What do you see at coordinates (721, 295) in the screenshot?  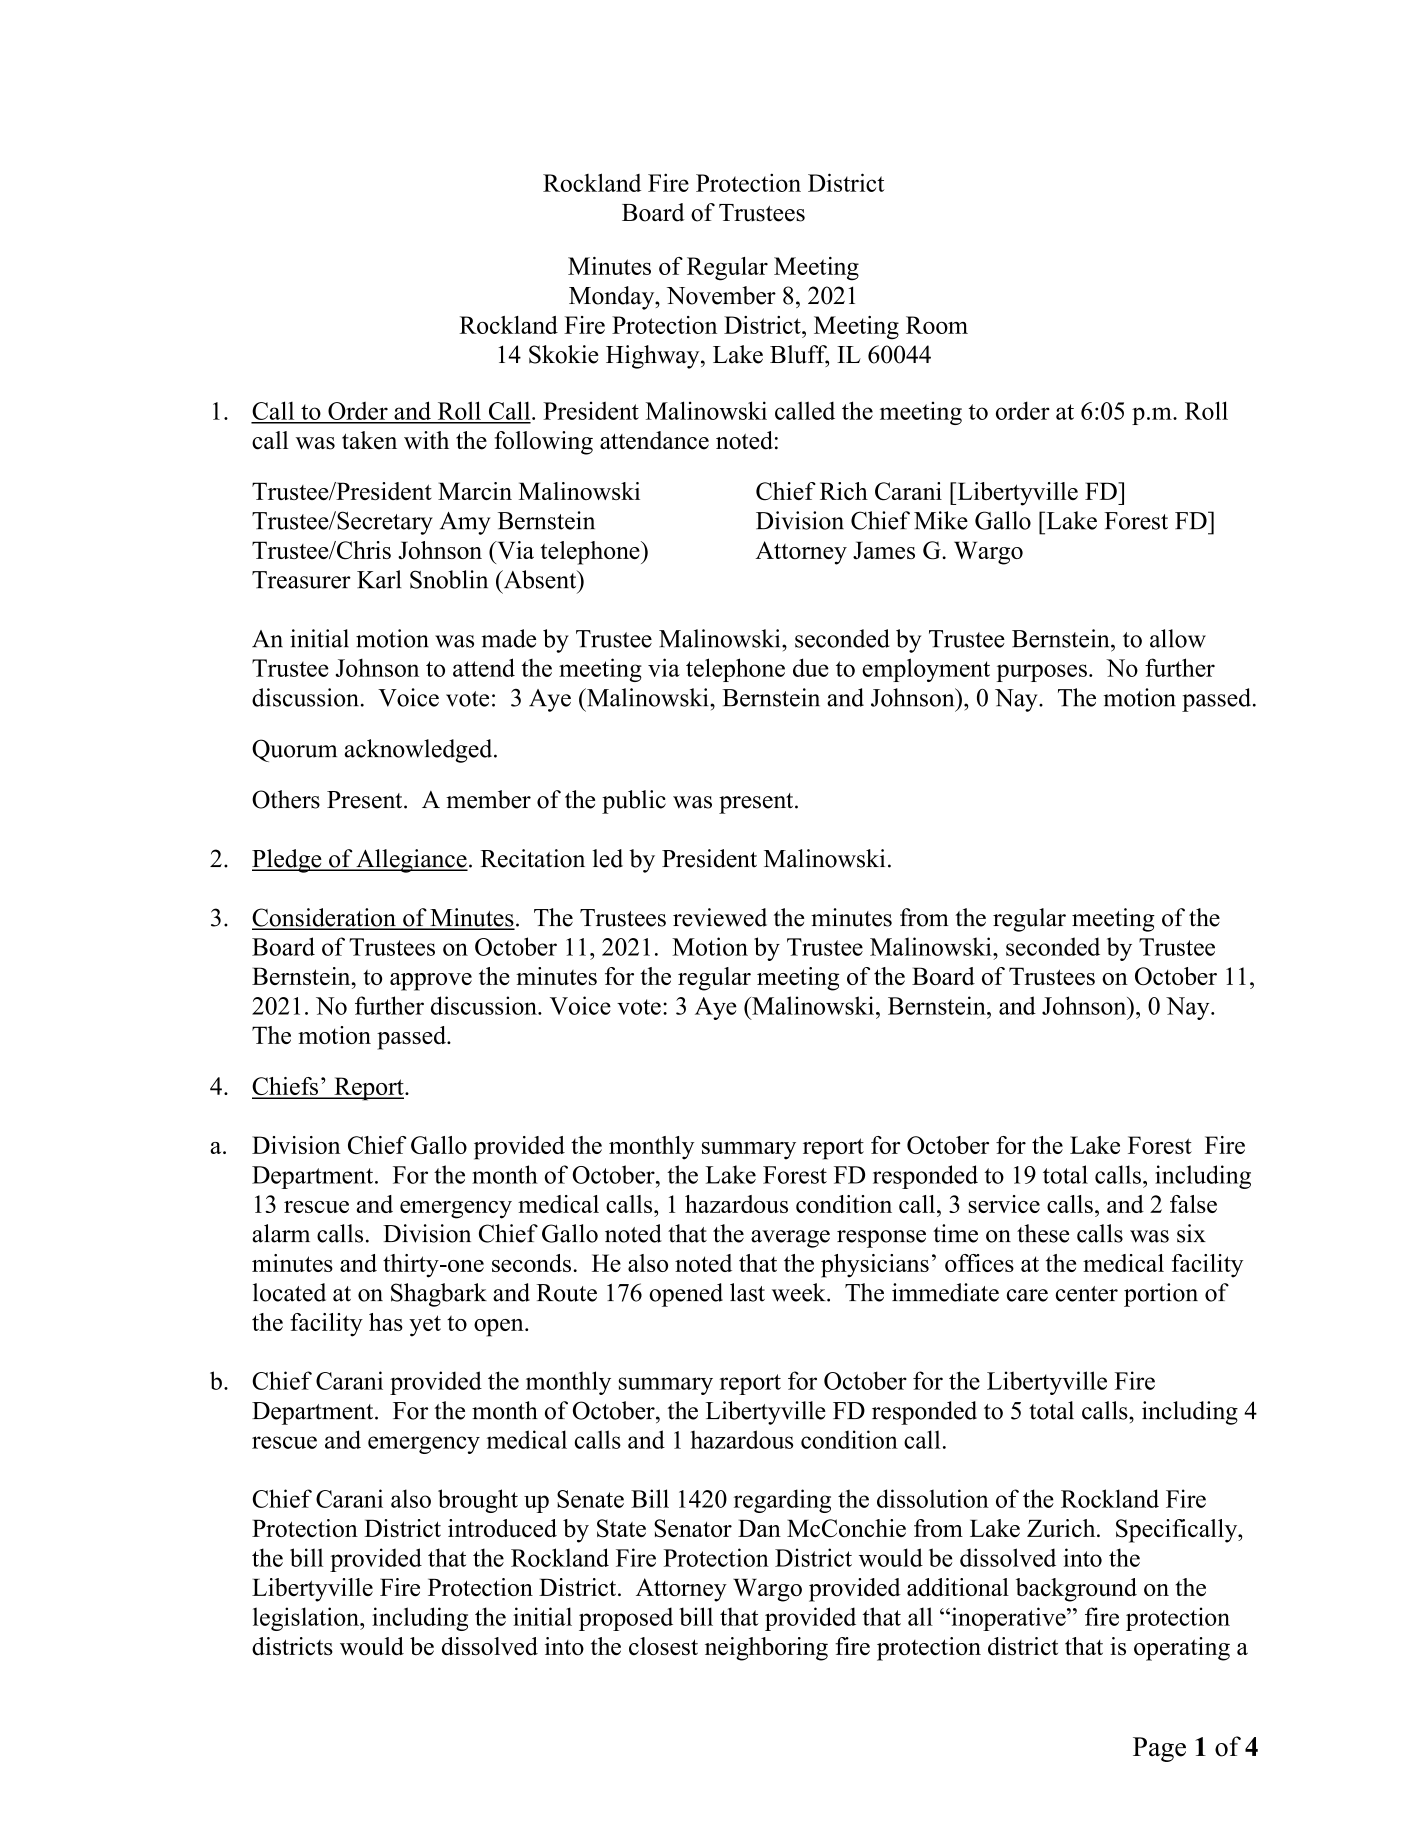 I see `November` at bounding box center [721, 295].
